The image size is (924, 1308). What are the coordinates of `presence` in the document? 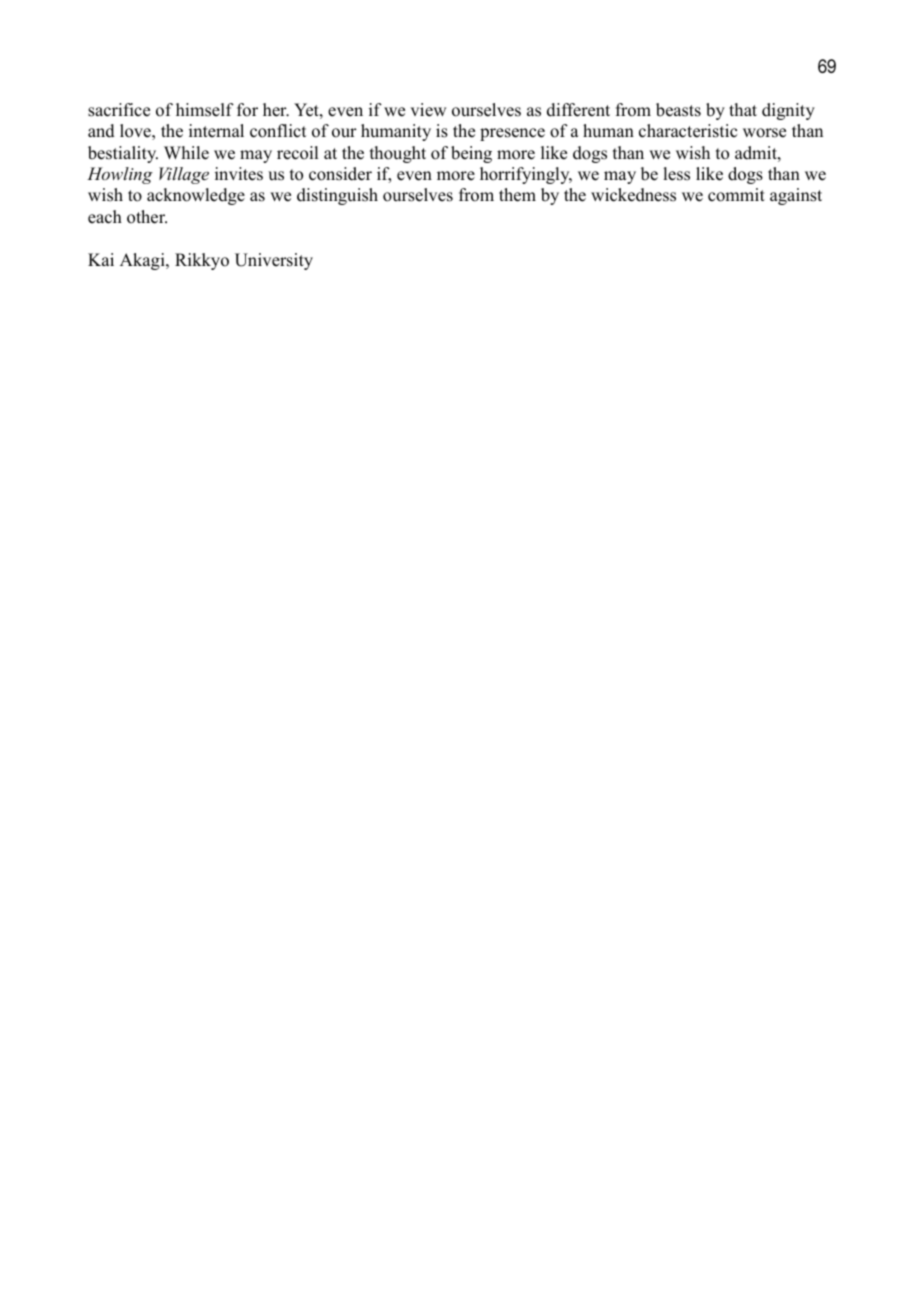 It's located at (512, 134).
